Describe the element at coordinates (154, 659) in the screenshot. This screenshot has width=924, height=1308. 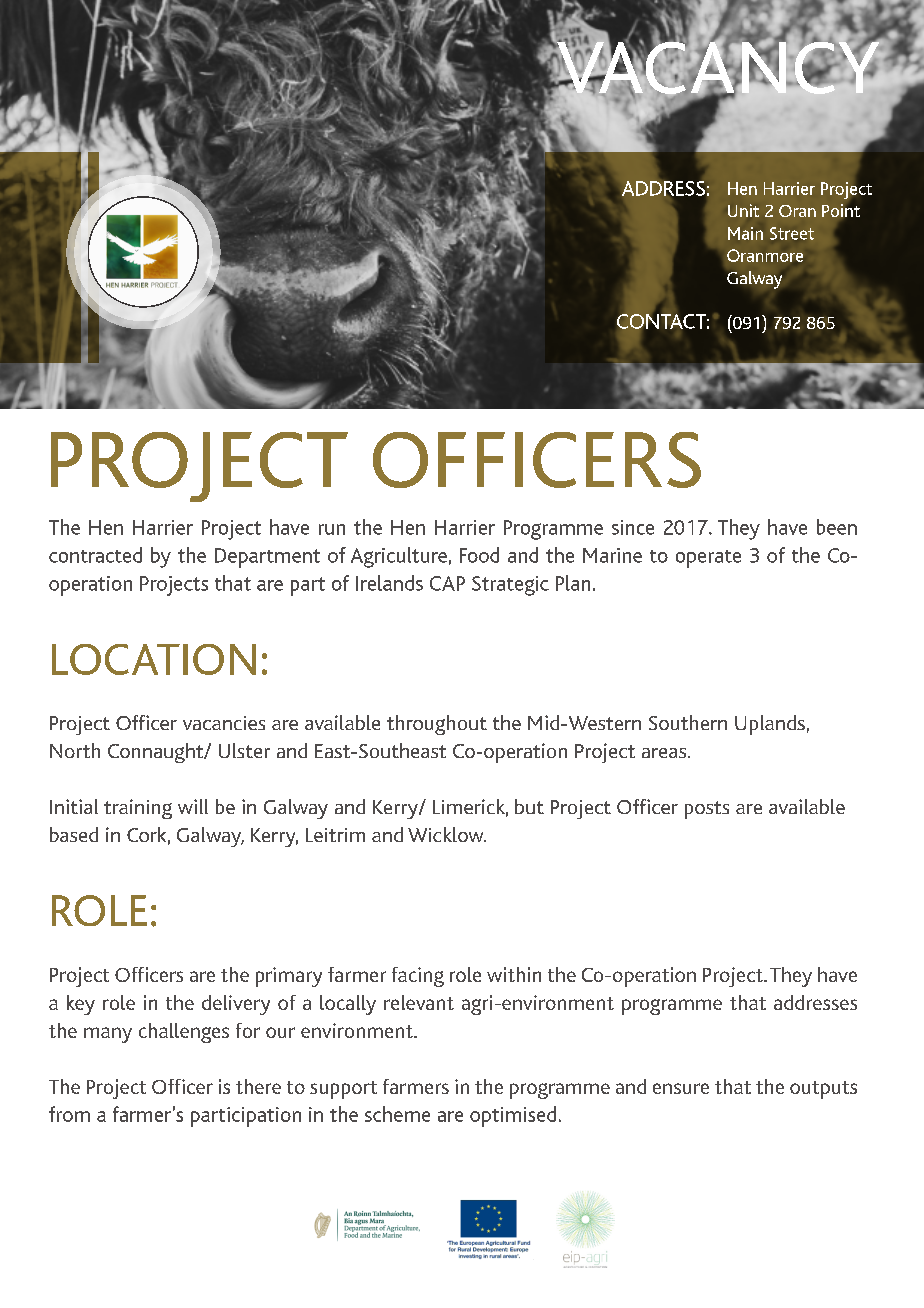
I see `LOCATION` at that location.
